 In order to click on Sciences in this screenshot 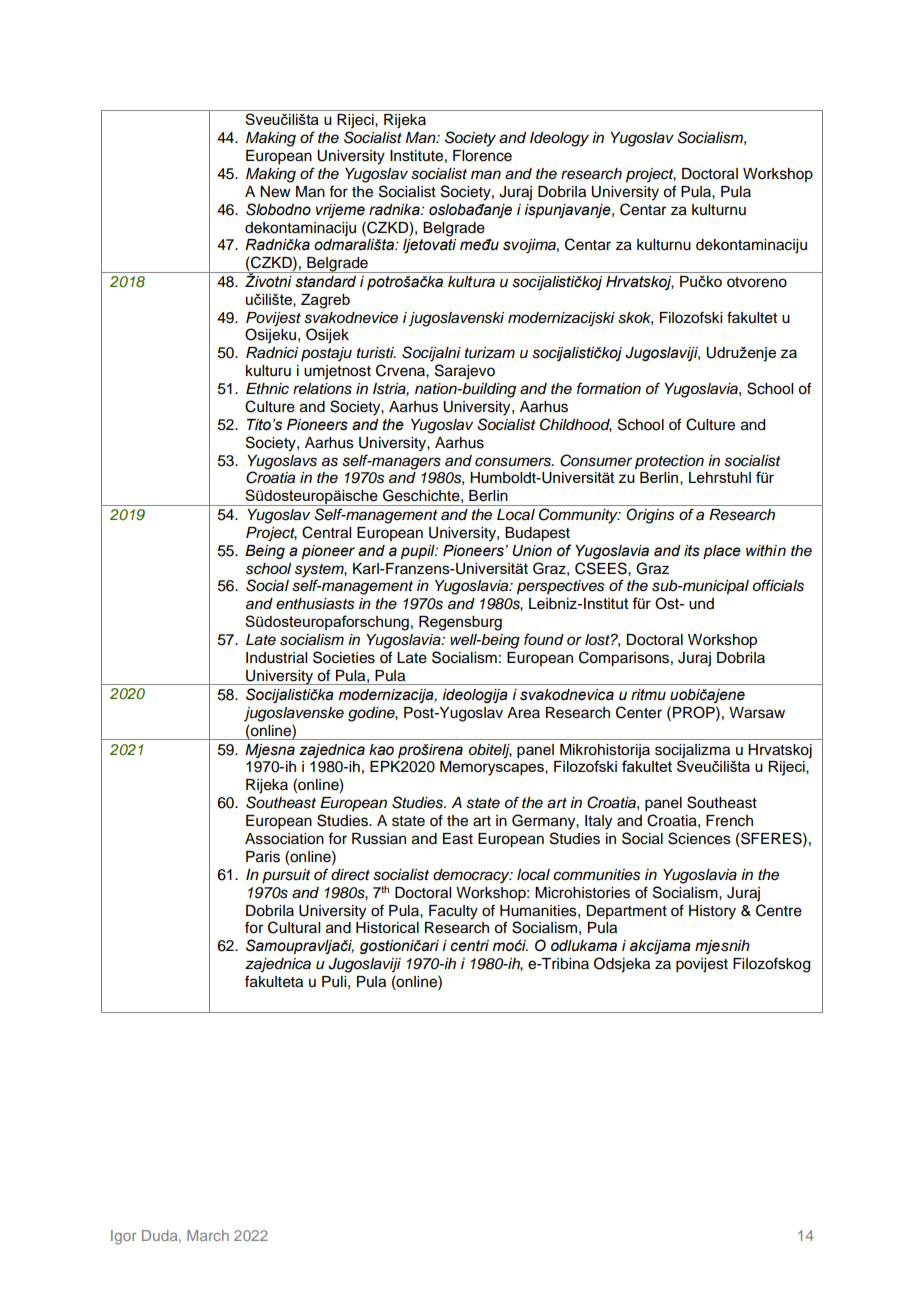, I will do `click(699, 838)`.
